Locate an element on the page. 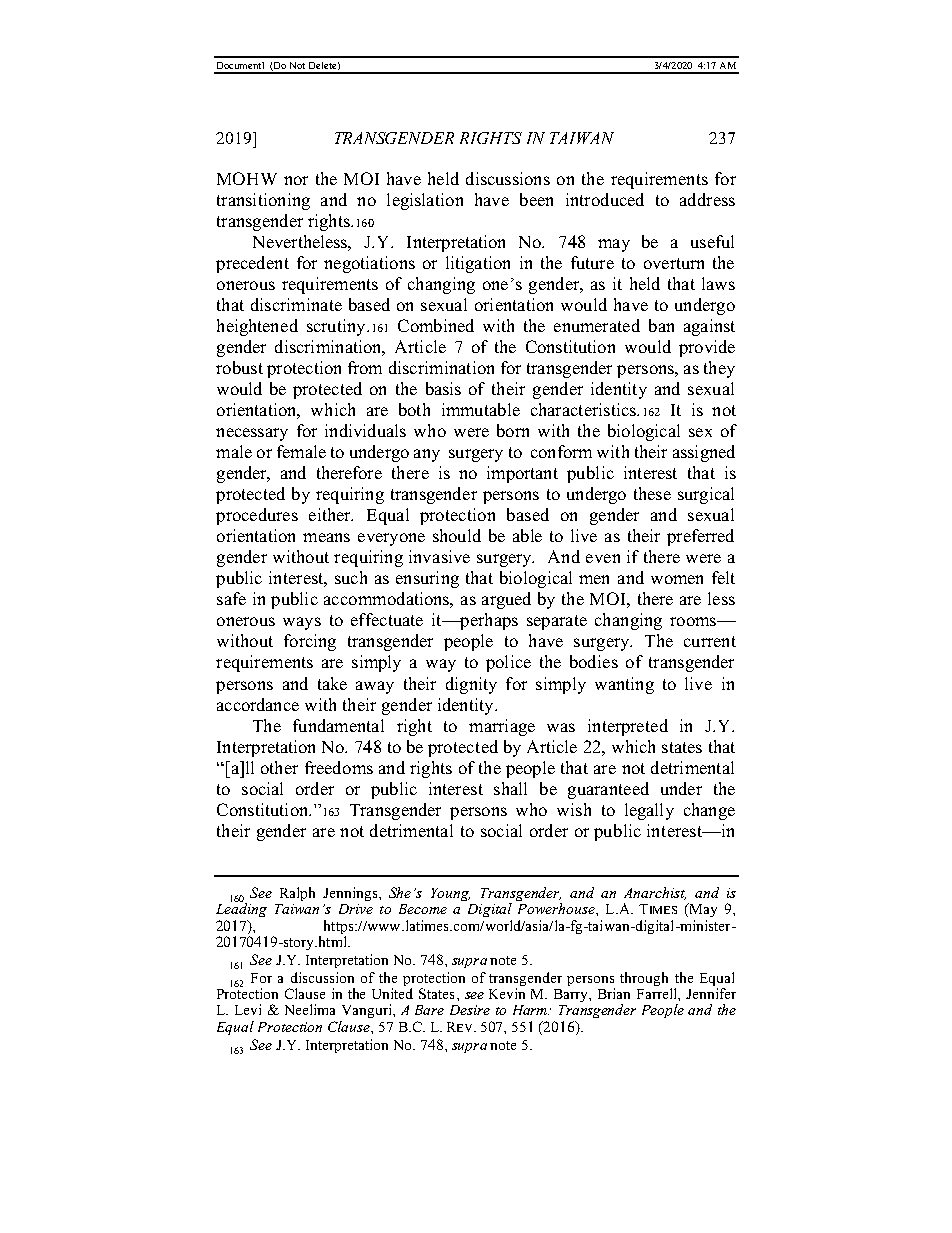 The height and width of the page is (1233, 952). argued is located at coordinates (506, 600).
